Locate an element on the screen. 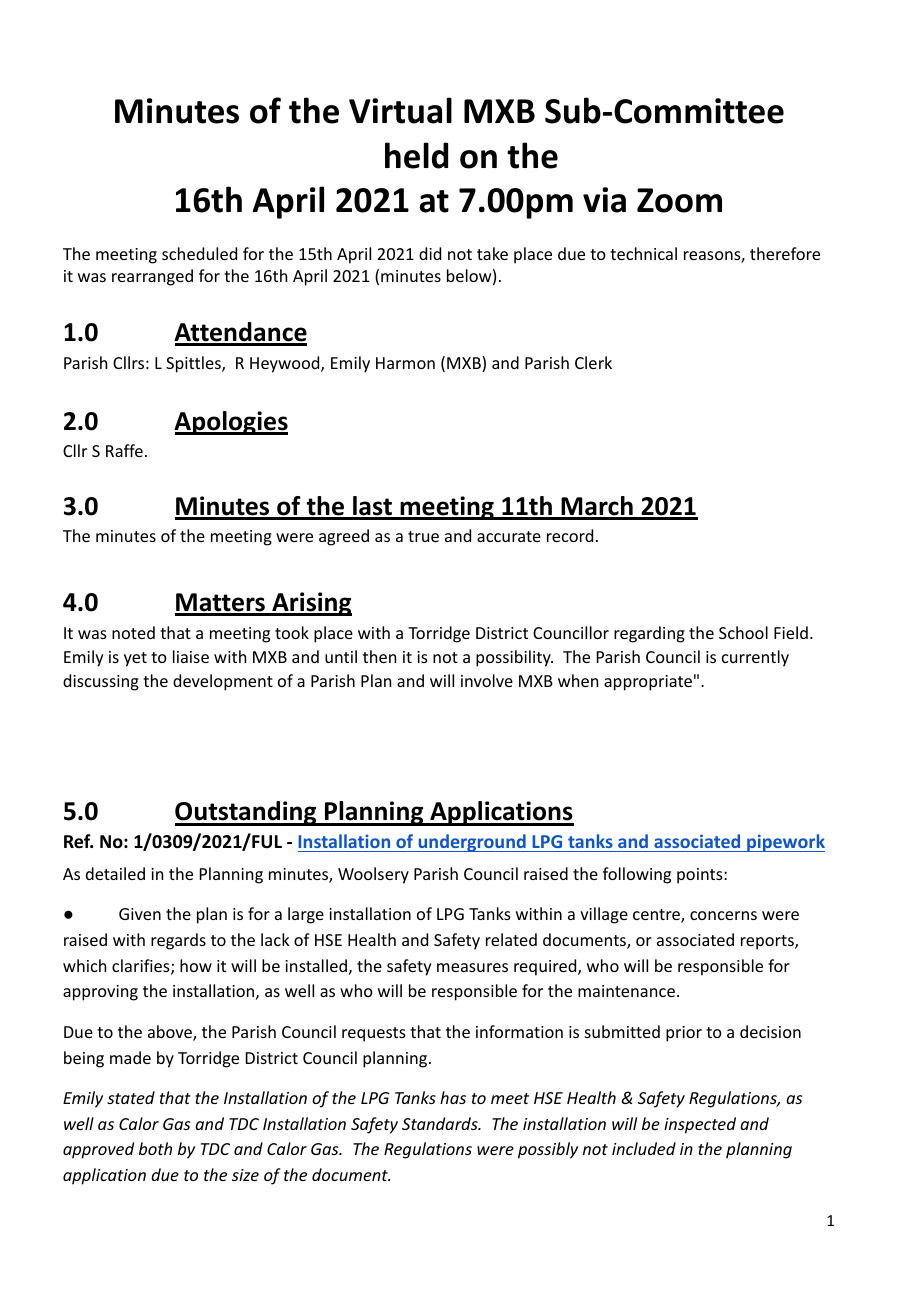 The image size is (924, 1307). both is located at coordinates (155, 1148).
